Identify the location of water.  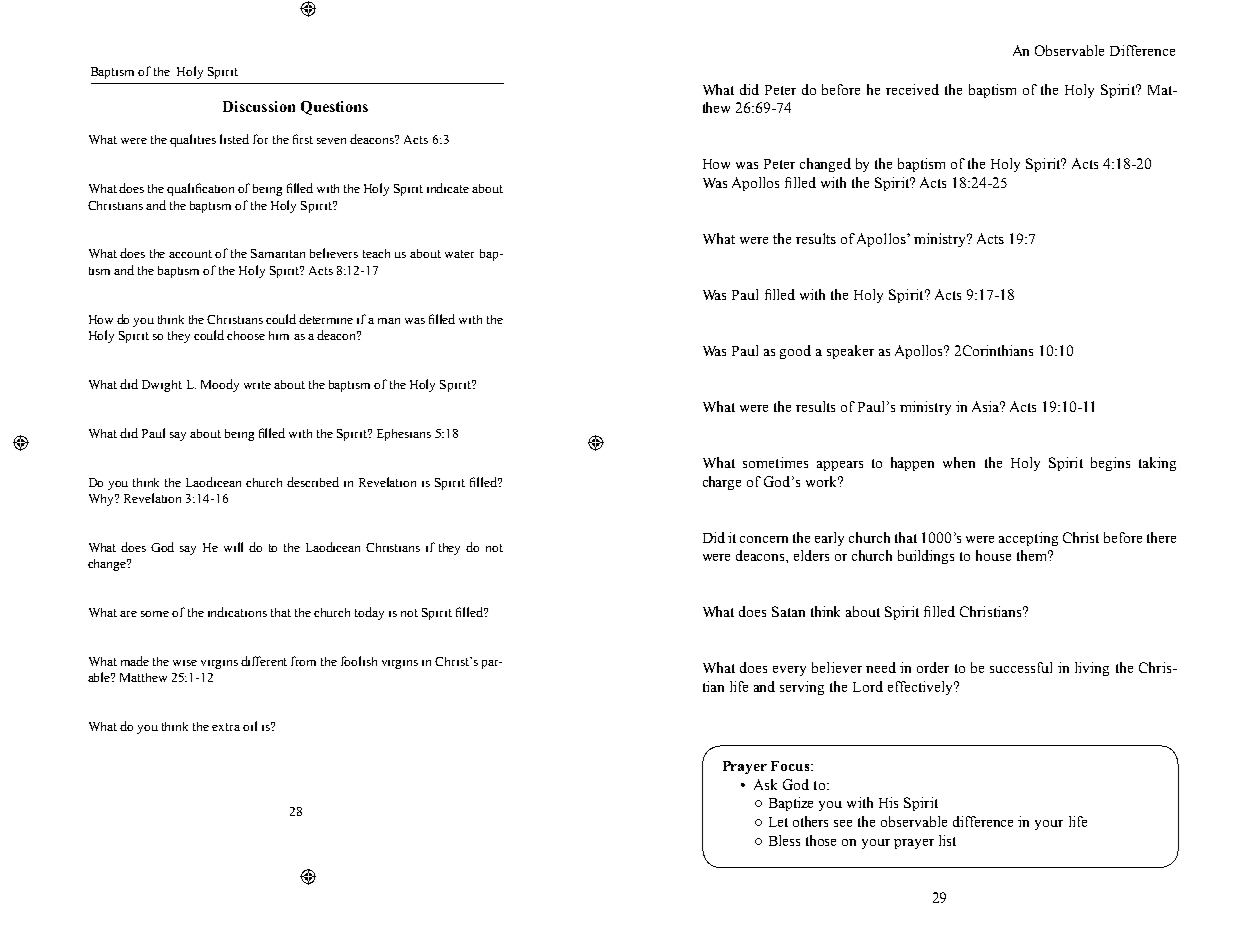
(459, 254).
